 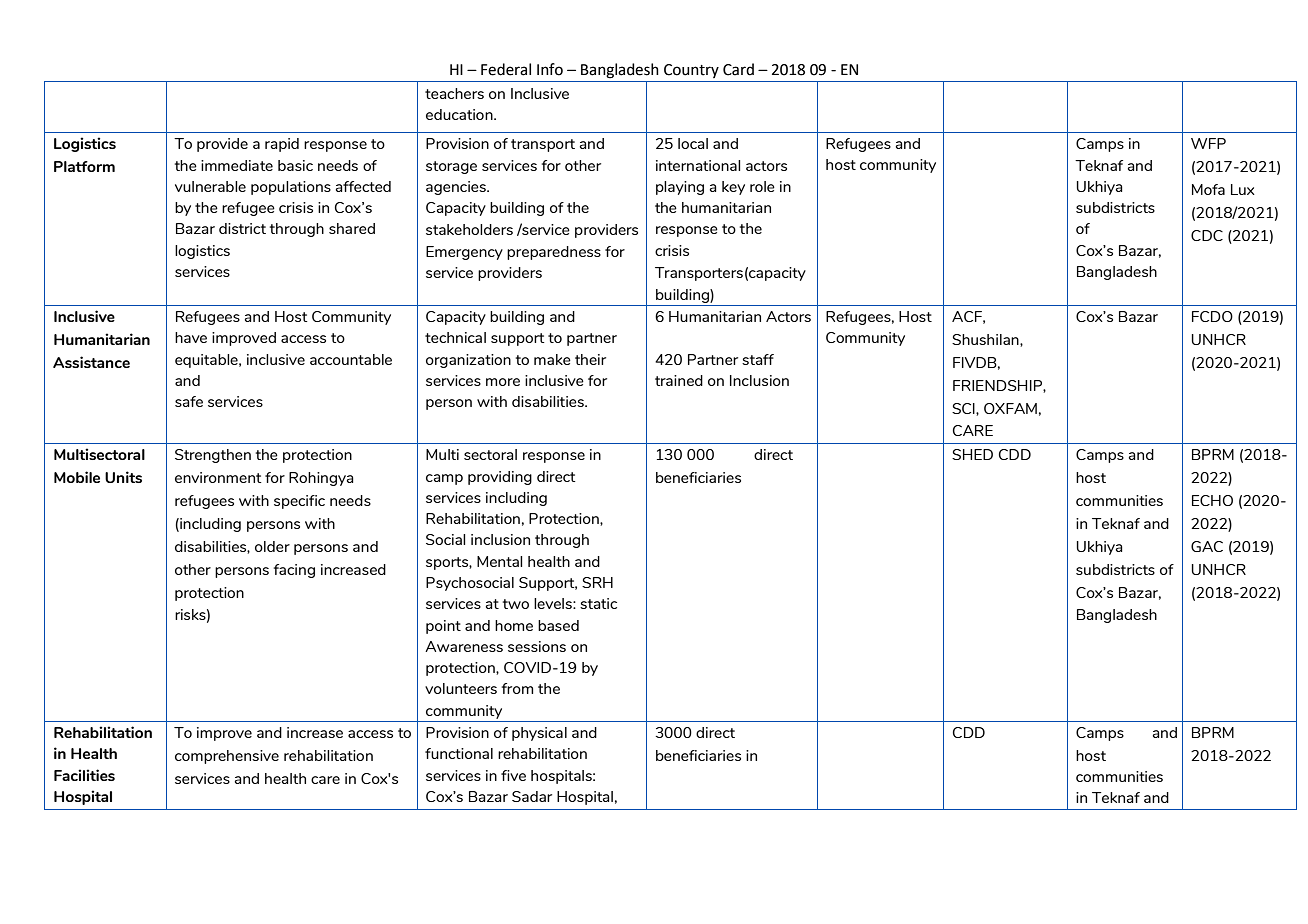 I want to click on preparedness, so click(x=554, y=253).
